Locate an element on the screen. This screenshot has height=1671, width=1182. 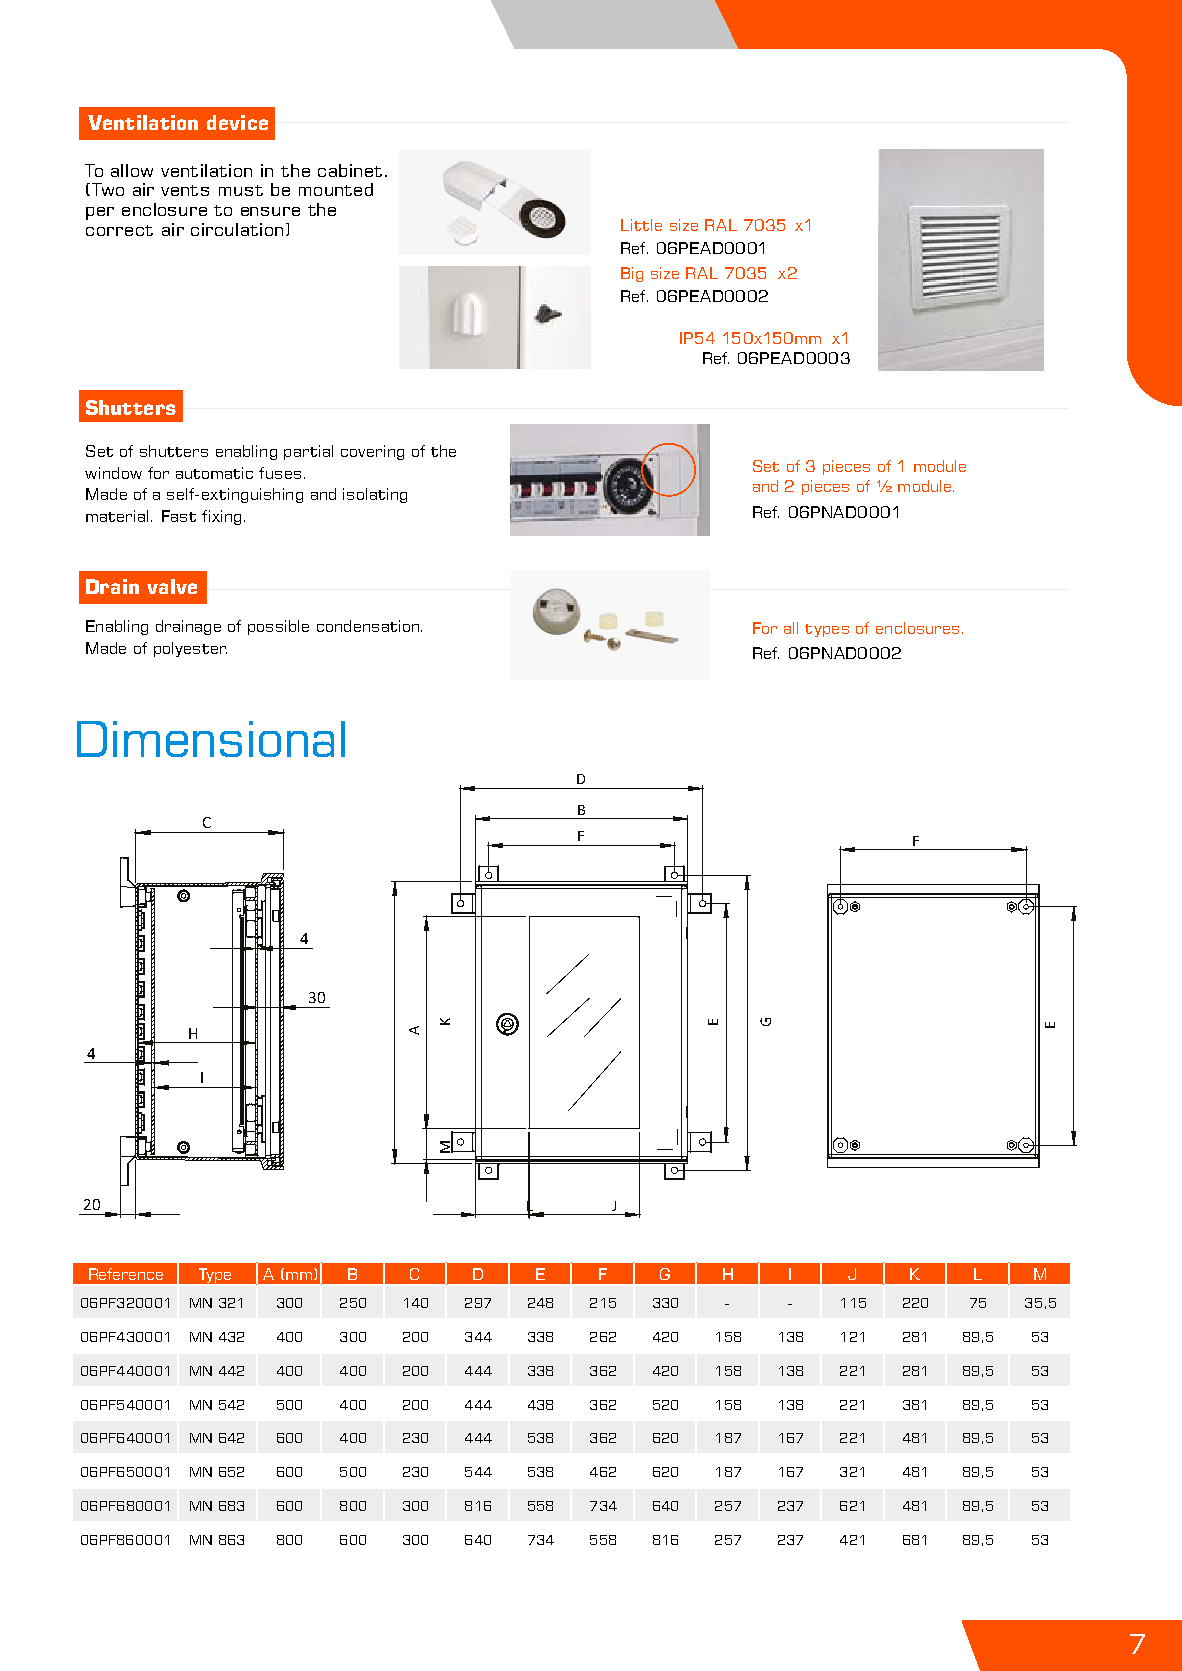
condensation is located at coordinates (368, 626).
